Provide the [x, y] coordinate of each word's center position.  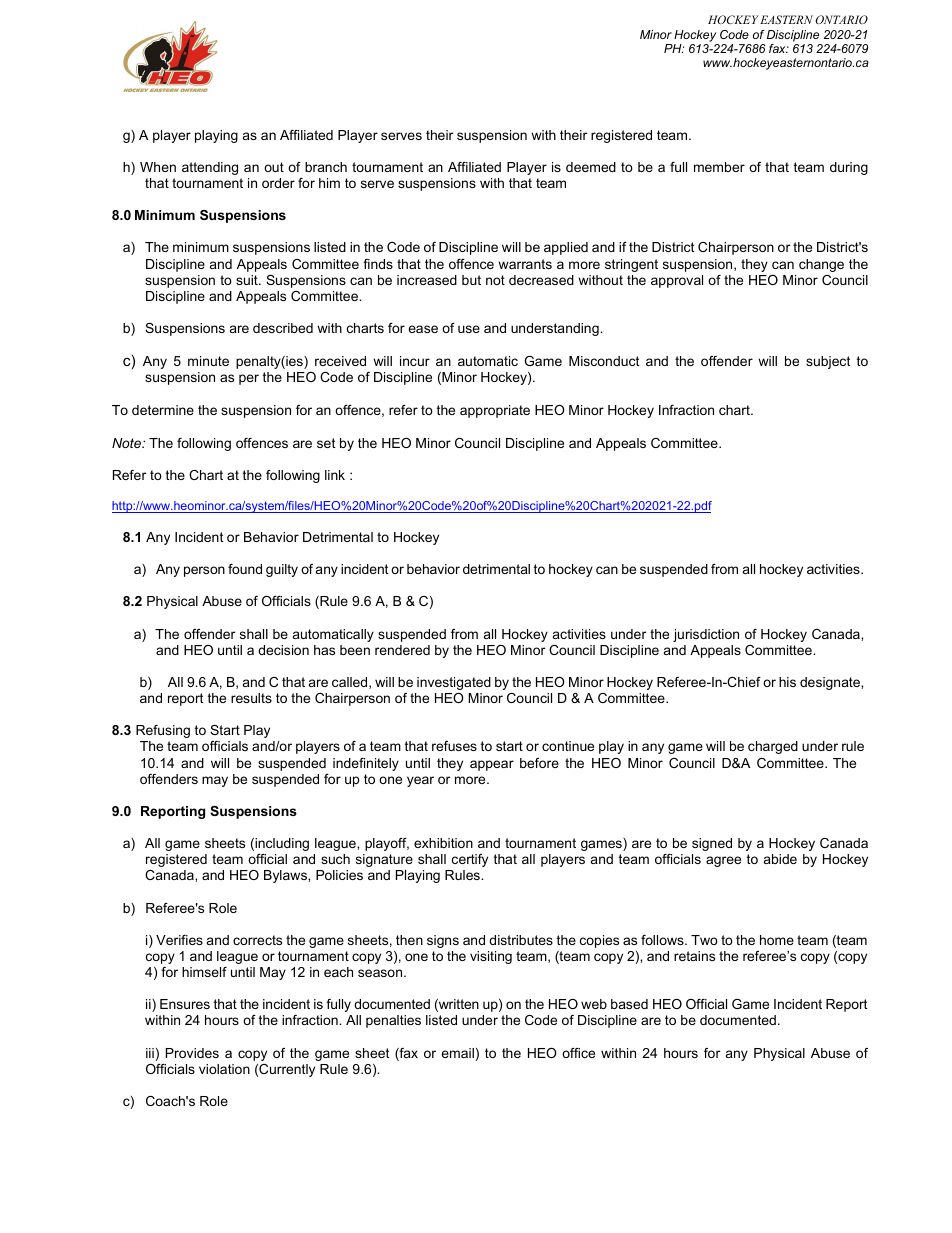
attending [210, 168]
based [629, 1004]
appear [492, 765]
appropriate [495, 411]
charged [773, 747]
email [457, 1053]
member [719, 167]
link [335, 475]
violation [224, 1069]
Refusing [163, 731]
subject [828, 362]
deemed [591, 167]
